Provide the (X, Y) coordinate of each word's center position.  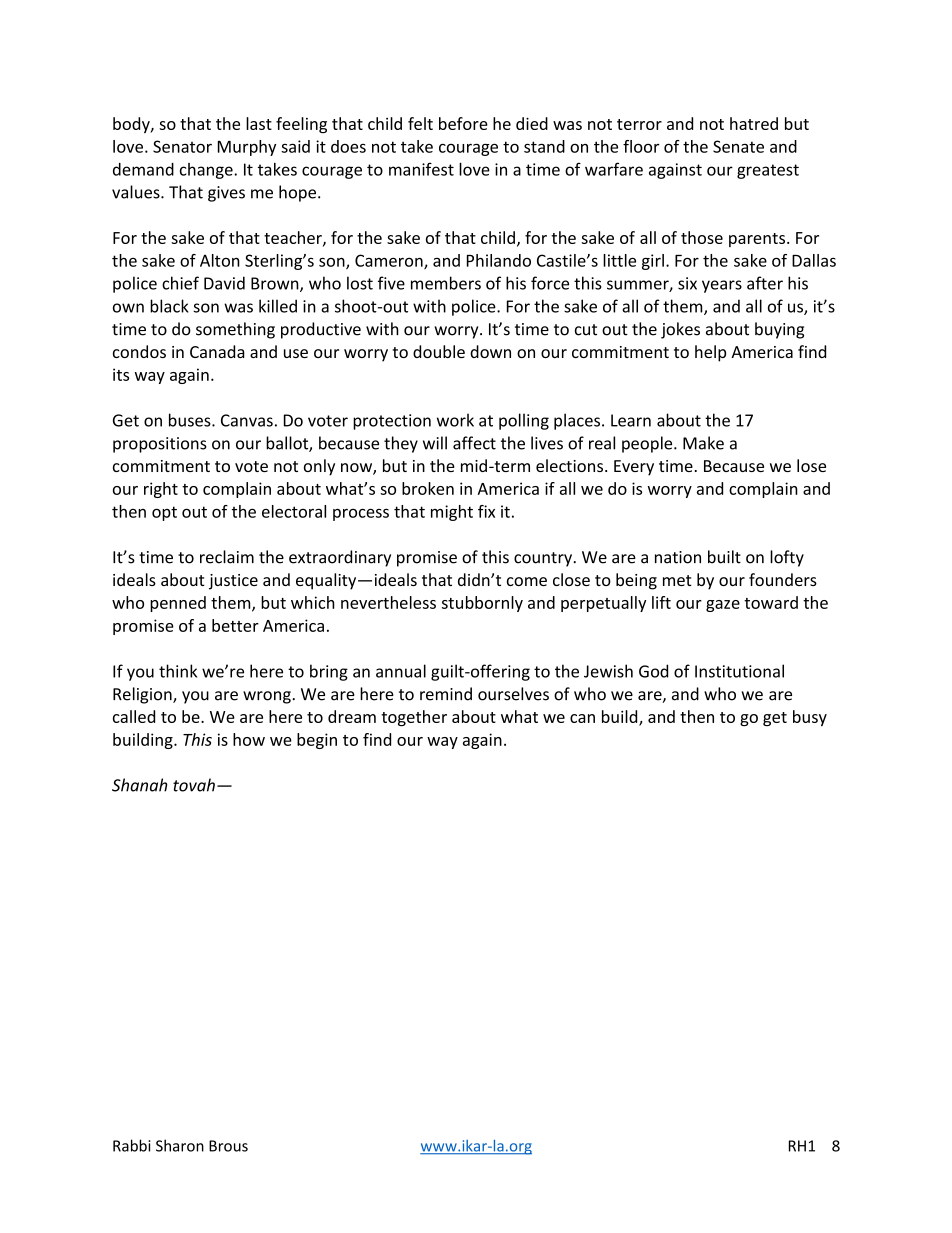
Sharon (180, 1145)
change (207, 171)
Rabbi (132, 1145)
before (463, 123)
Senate (738, 146)
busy (810, 718)
